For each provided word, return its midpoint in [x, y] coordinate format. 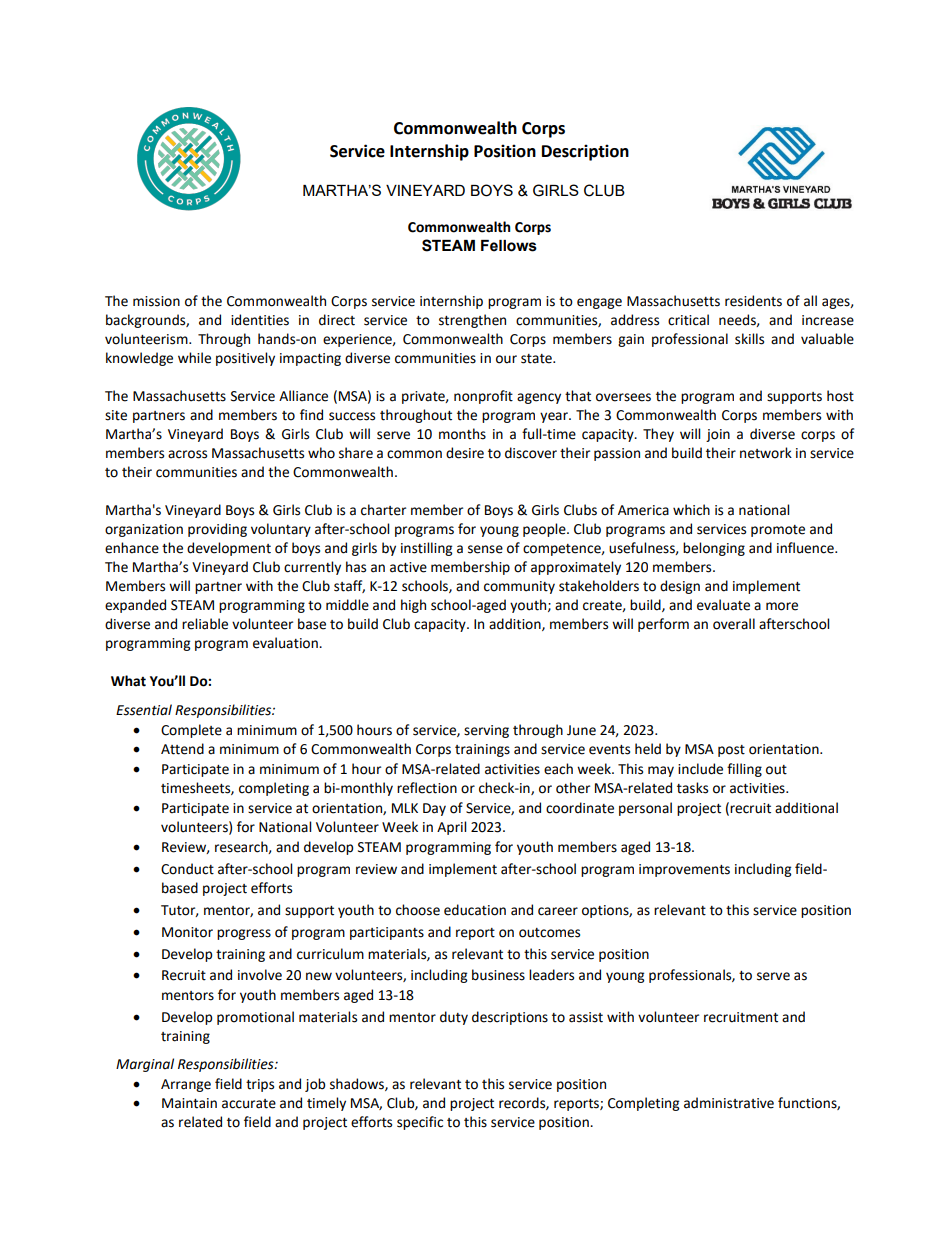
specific [420, 1123]
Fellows [509, 246]
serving [486, 731]
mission [156, 301]
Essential [144, 710]
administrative [729, 1103]
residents [753, 301]
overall [734, 624]
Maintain [189, 1103]
